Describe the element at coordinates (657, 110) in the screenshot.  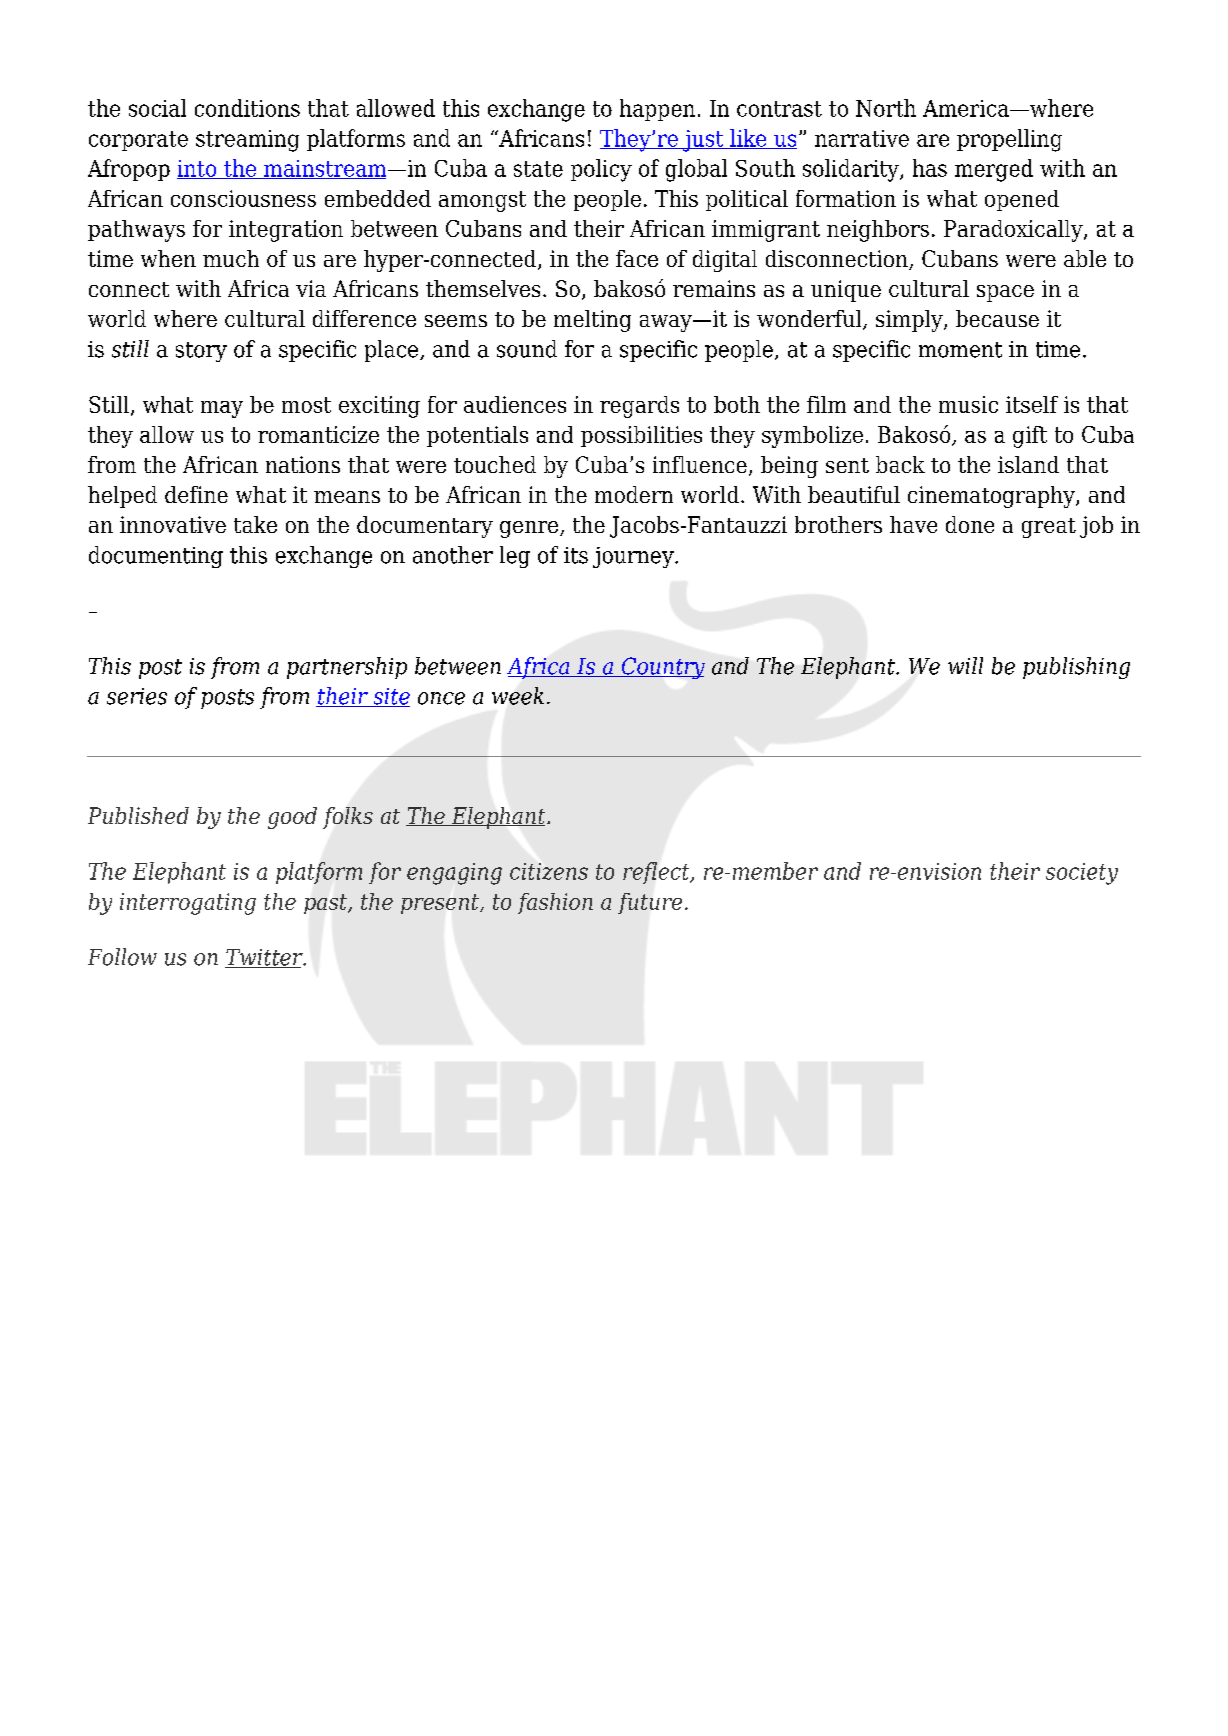
I see `happen` at that location.
